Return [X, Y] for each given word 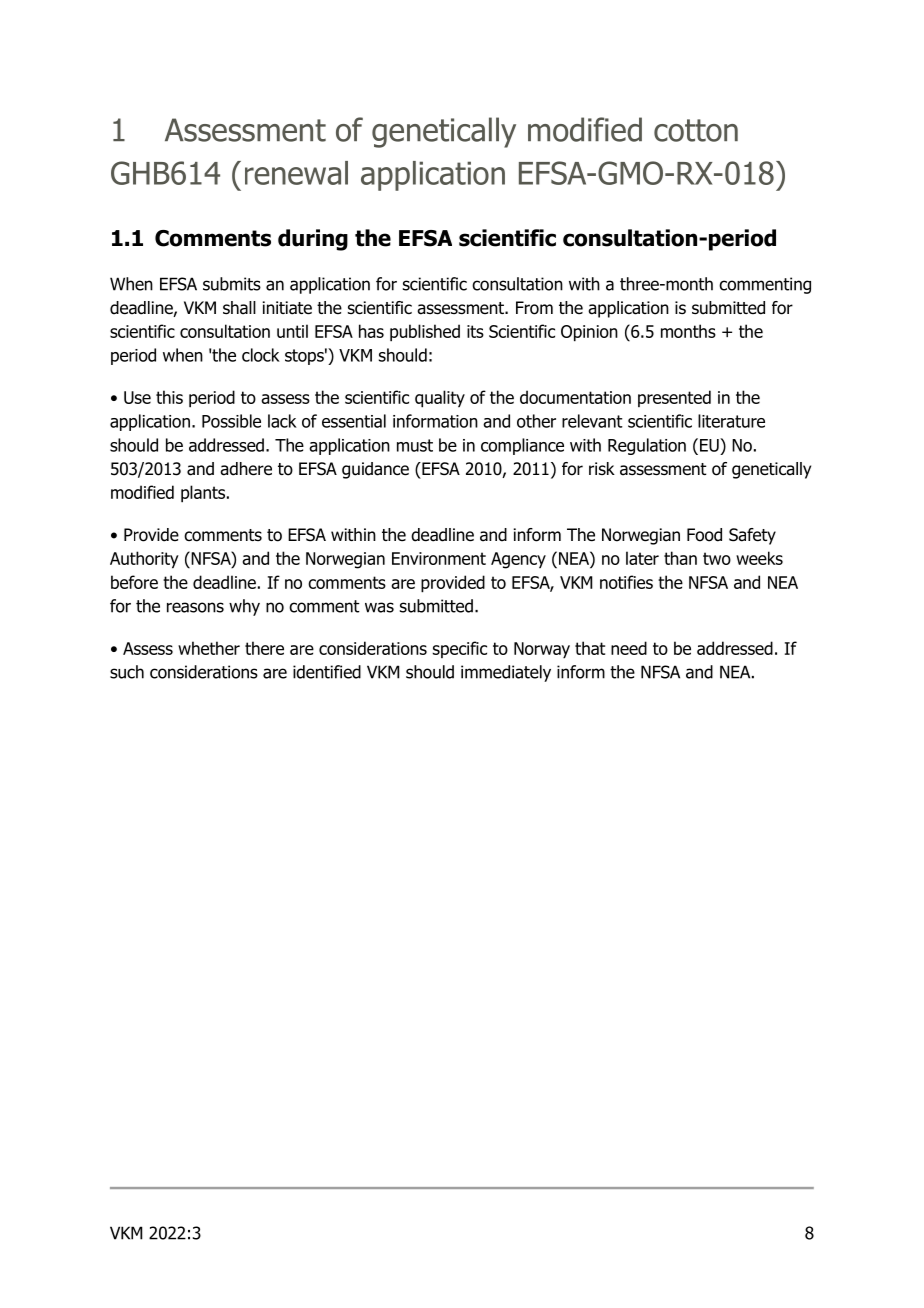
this [169, 397]
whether [209, 648]
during [313, 240]
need [629, 648]
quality [440, 399]
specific [460, 649]
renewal [296, 173]
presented [674, 398]
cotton [696, 130]
